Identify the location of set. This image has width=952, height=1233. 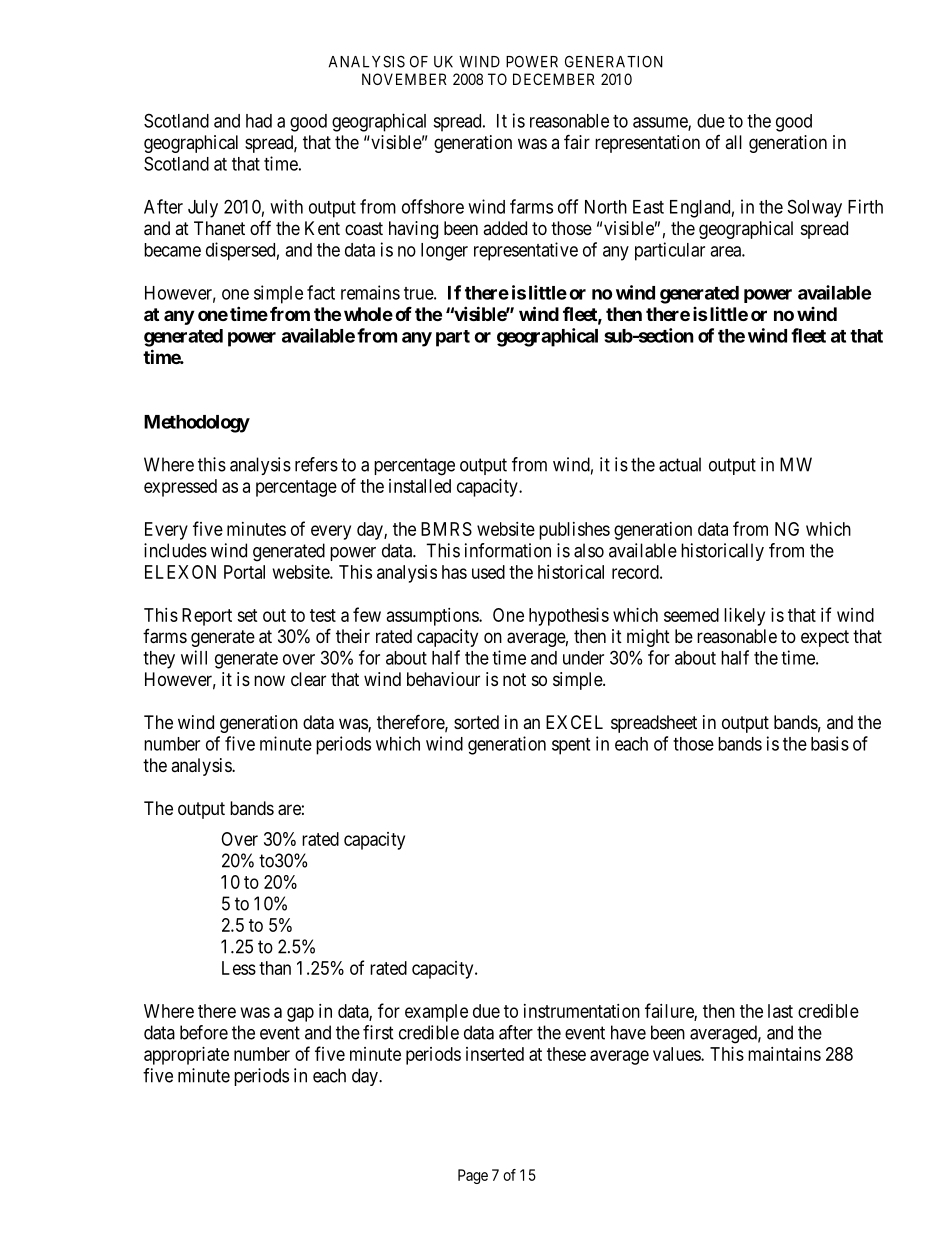
(247, 615).
